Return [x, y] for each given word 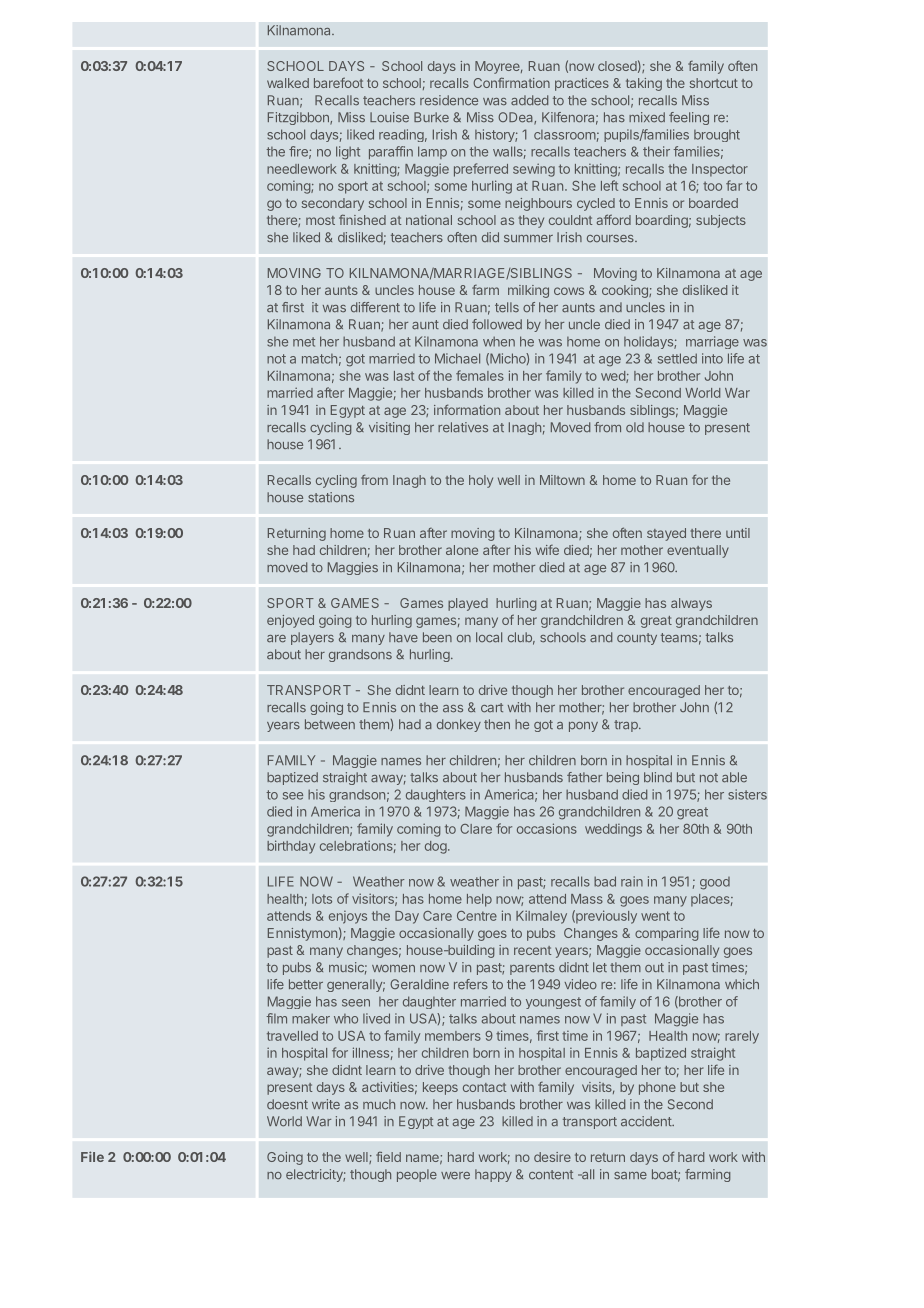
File [92, 1156]
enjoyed [290, 621]
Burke [431, 117]
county [637, 639]
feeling [689, 118]
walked [288, 83]
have [403, 637]
